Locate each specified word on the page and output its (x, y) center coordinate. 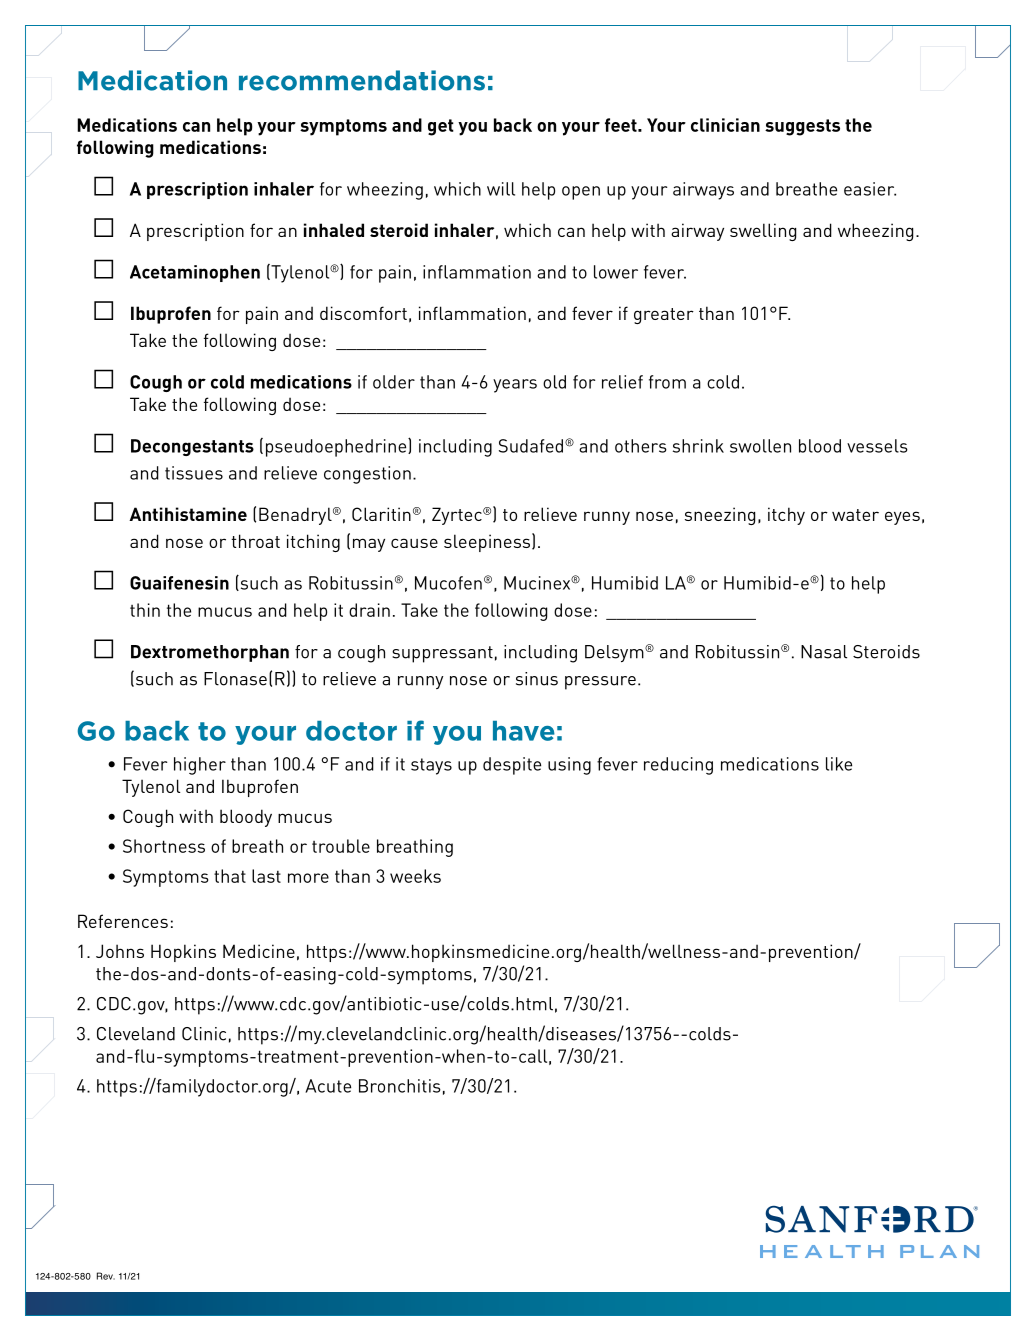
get (441, 127)
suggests (802, 127)
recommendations (362, 80)
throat (255, 541)
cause (414, 543)
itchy (786, 516)
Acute (328, 1086)
